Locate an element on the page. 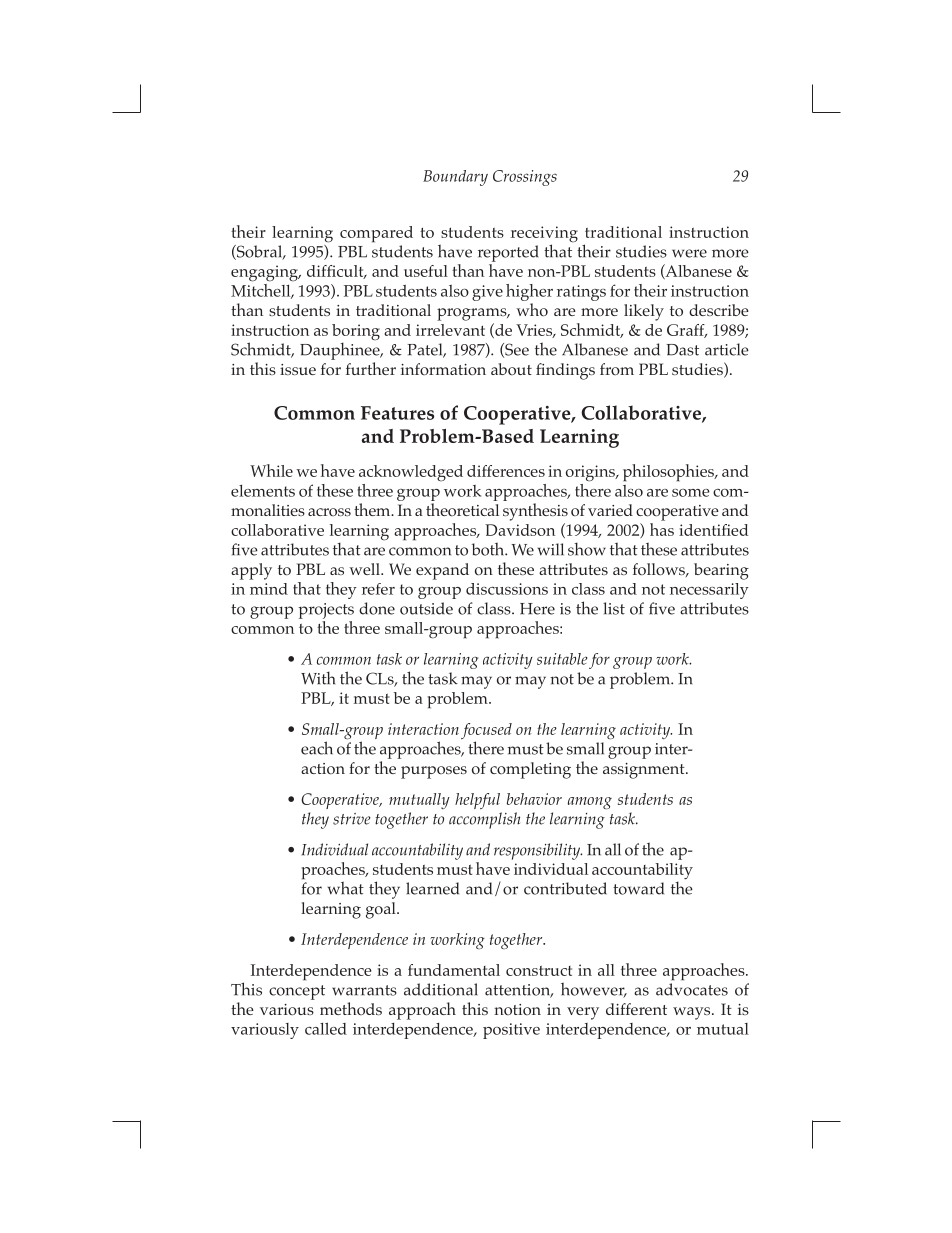 Image resolution: width=952 pixels, height=1233 pixels. Dast is located at coordinates (682, 350).
